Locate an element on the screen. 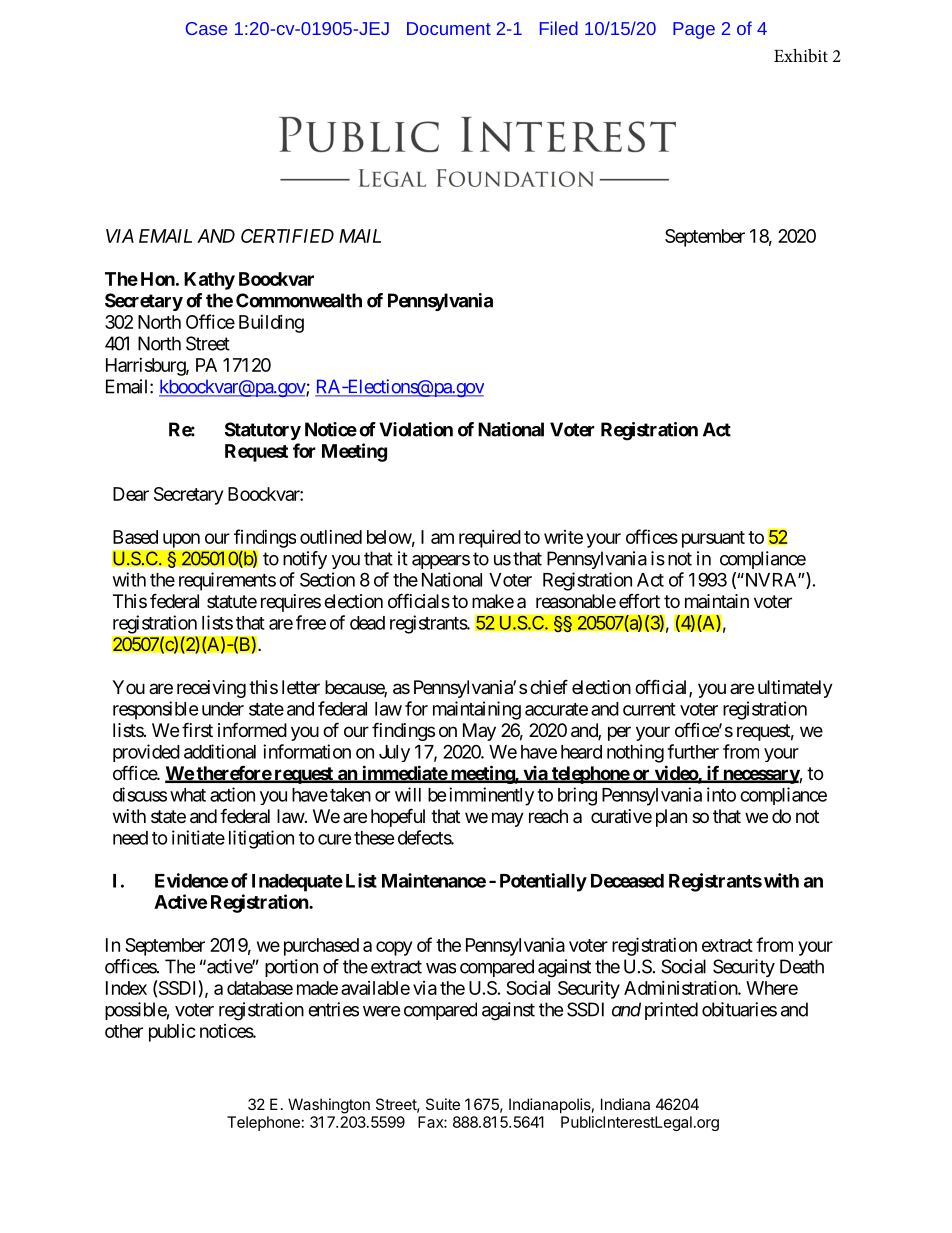 This screenshot has height=1233, width=952. Violation is located at coordinates (416, 429).
